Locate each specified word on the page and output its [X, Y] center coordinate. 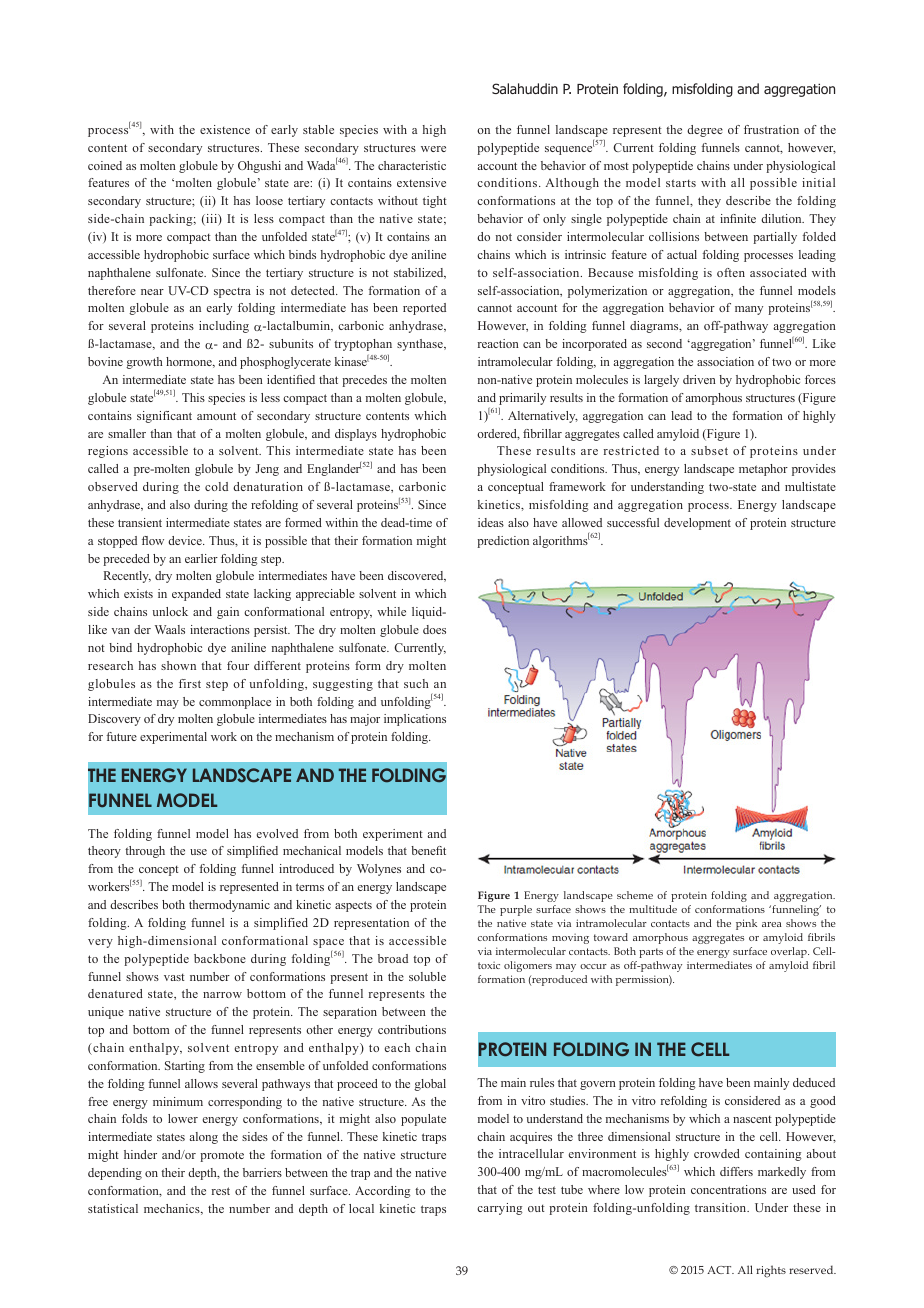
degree [705, 131]
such [416, 683]
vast [174, 977]
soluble [427, 976]
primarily [522, 399]
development [697, 524]
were [433, 149]
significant [164, 417]
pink [746, 924]
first [190, 683]
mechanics [173, 1209]
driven [699, 379]
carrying [500, 1209]
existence [225, 129]
